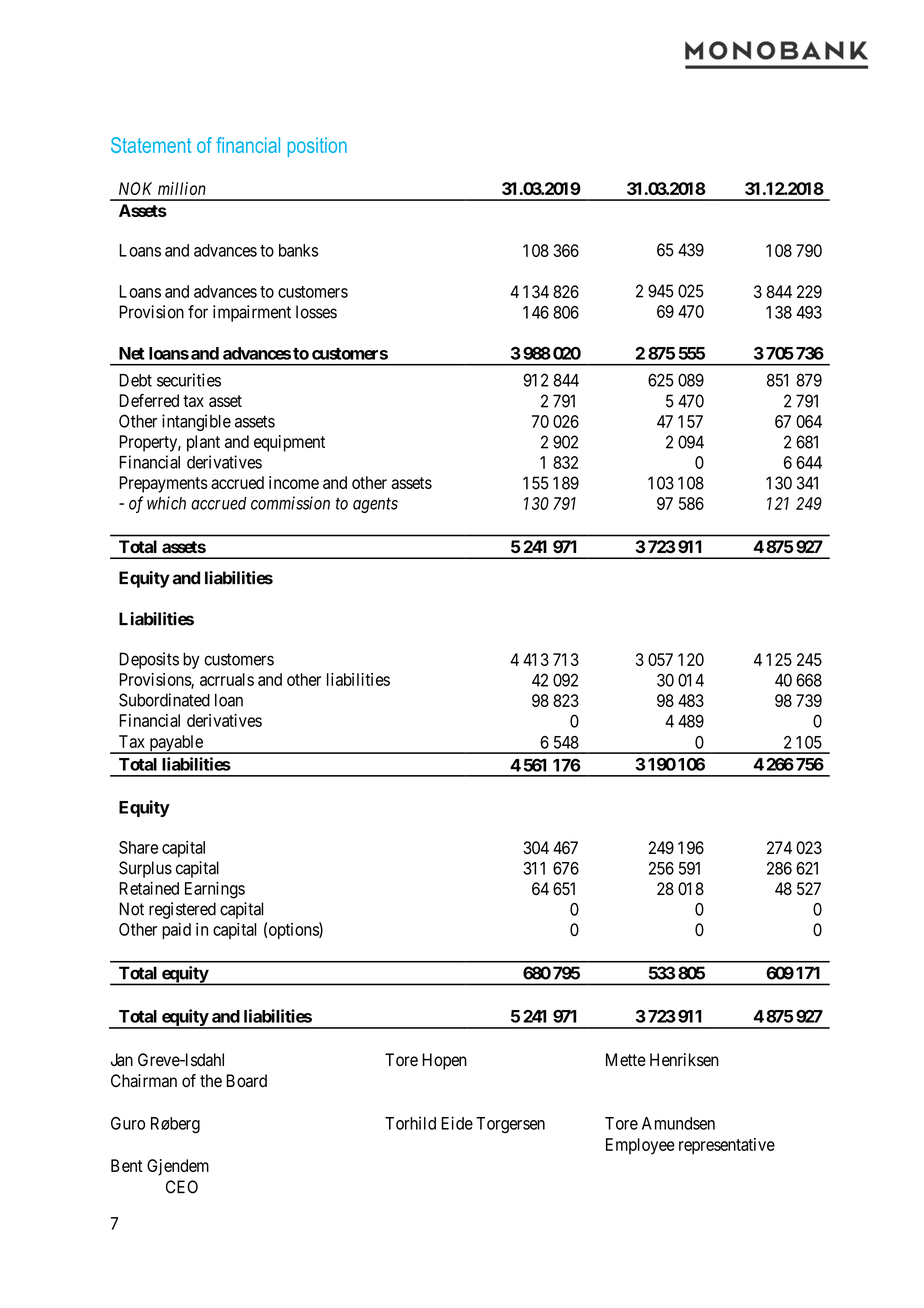 The image size is (924, 1308). I want to click on Share, so click(138, 847).
